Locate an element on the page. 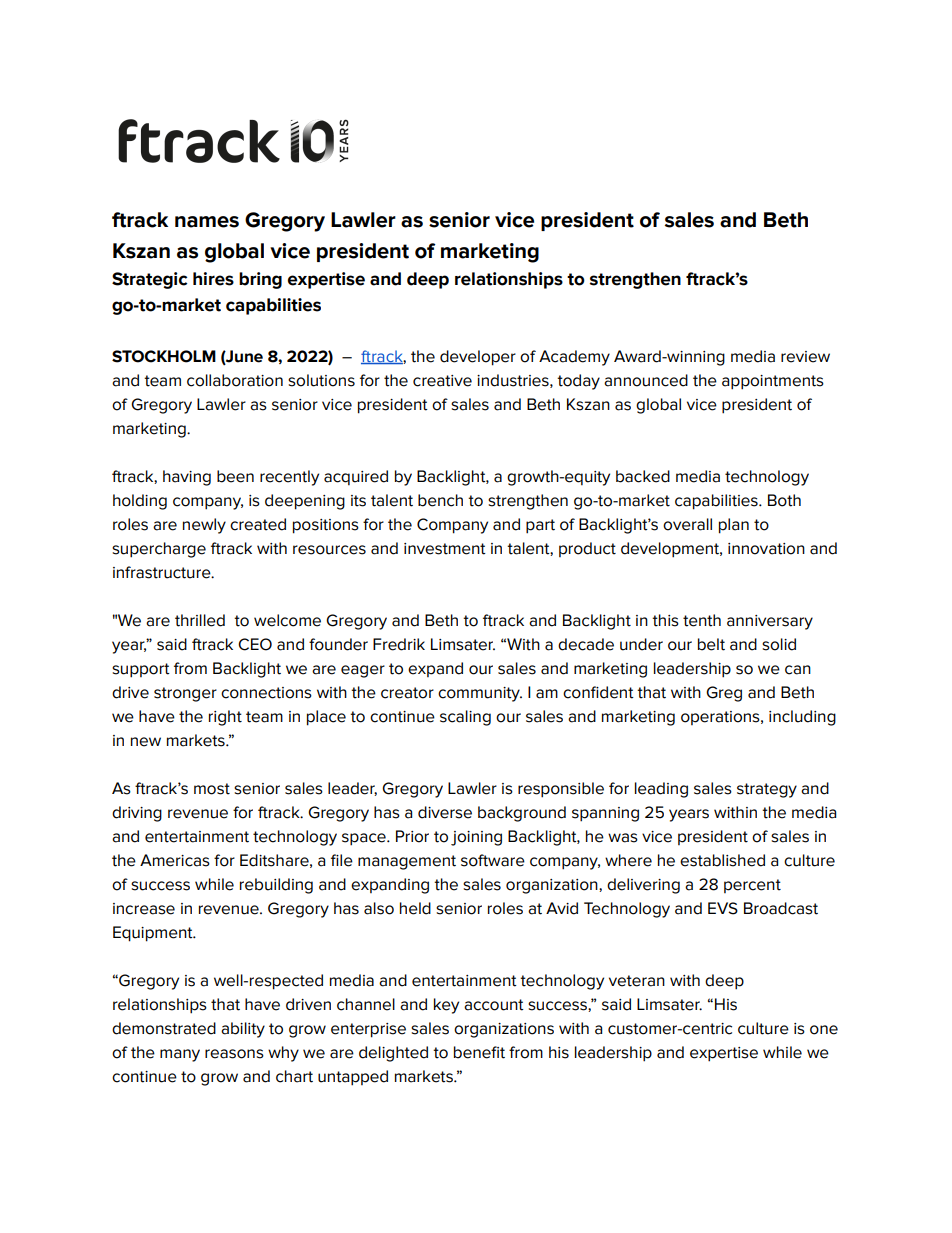  developer is located at coordinates (478, 358).
